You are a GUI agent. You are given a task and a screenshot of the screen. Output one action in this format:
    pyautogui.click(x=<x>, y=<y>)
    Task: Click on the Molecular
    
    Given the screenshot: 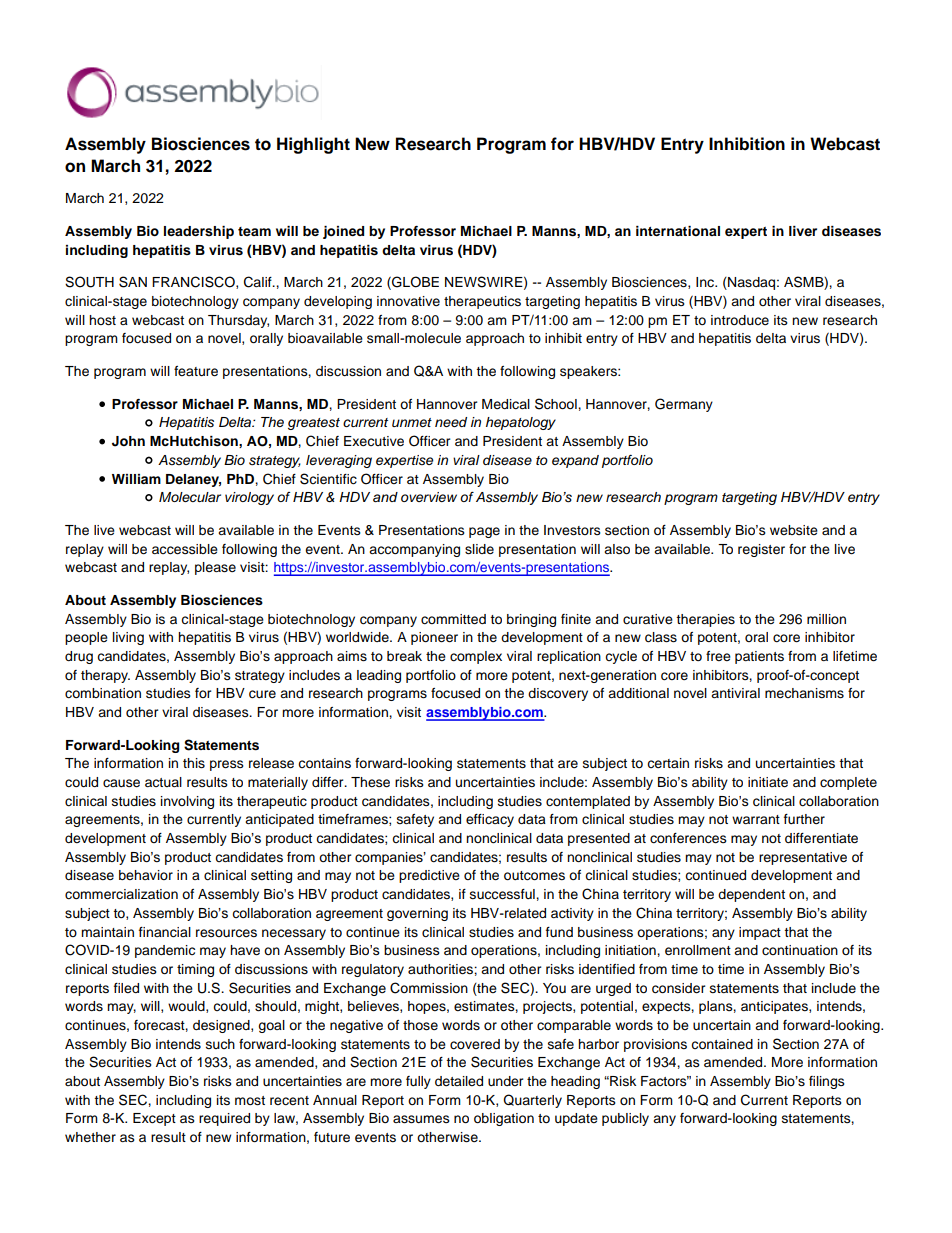 What is the action you would take?
    pyautogui.click(x=190, y=497)
